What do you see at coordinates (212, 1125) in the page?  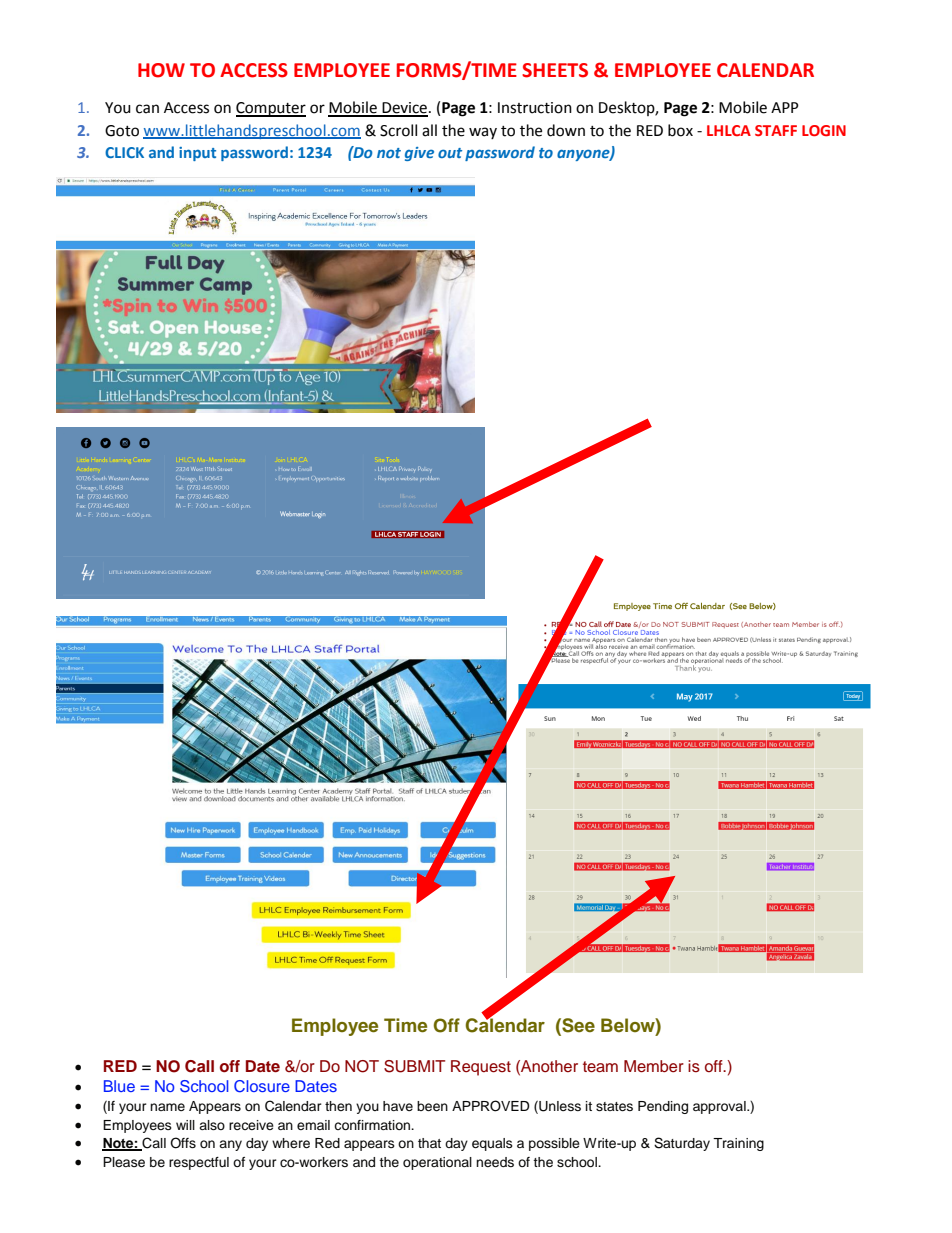 I see `also` at bounding box center [212, 1125].
